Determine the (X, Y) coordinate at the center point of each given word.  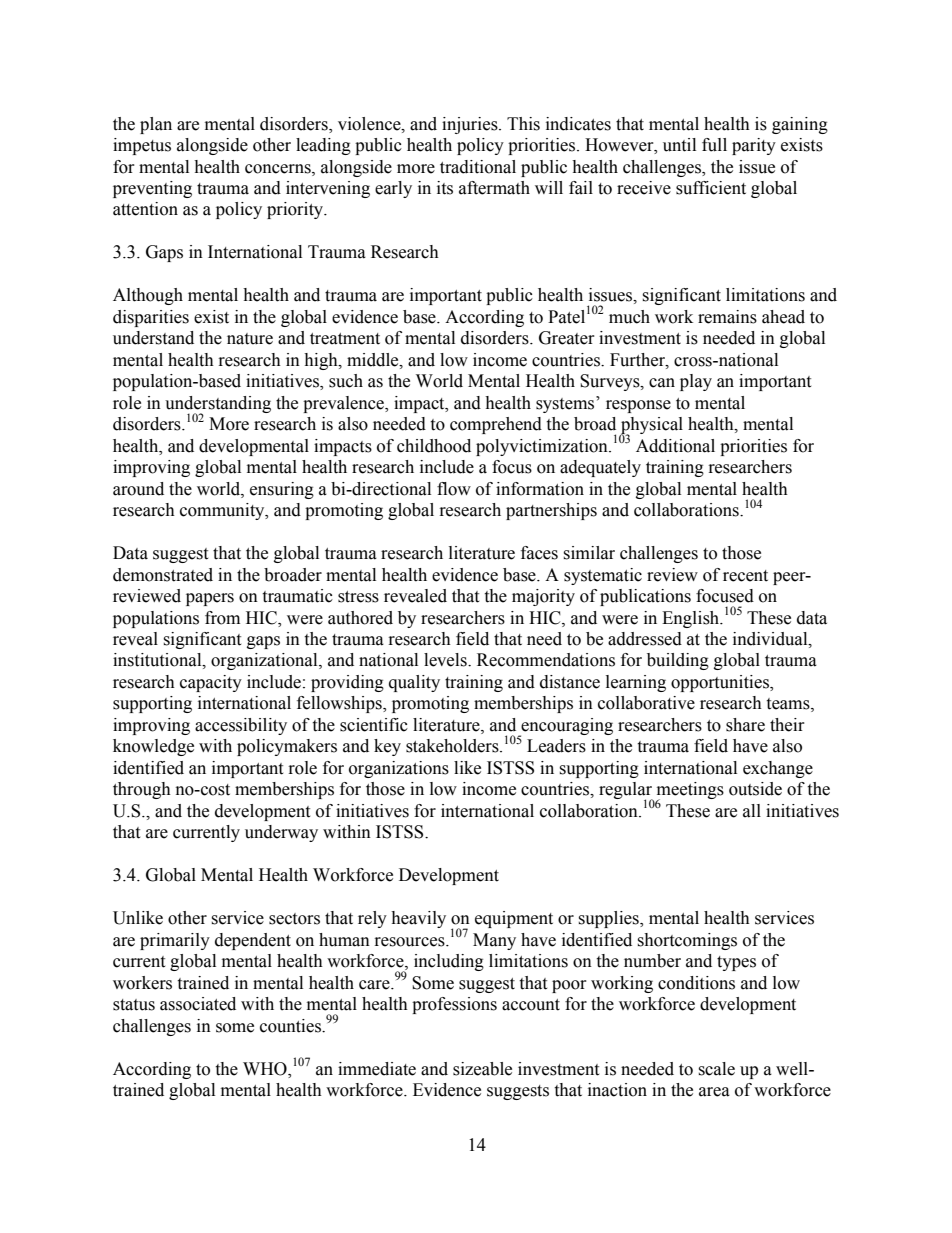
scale (716, 1069)
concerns (279, 169)
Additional (675, 446)
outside (755, 789)
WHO (266, 1070)
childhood (434, 446)
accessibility (241, 726)
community (223, 511)
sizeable (482, 1069)
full (714, 145)
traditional (478, 167)
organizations (399, 769)
